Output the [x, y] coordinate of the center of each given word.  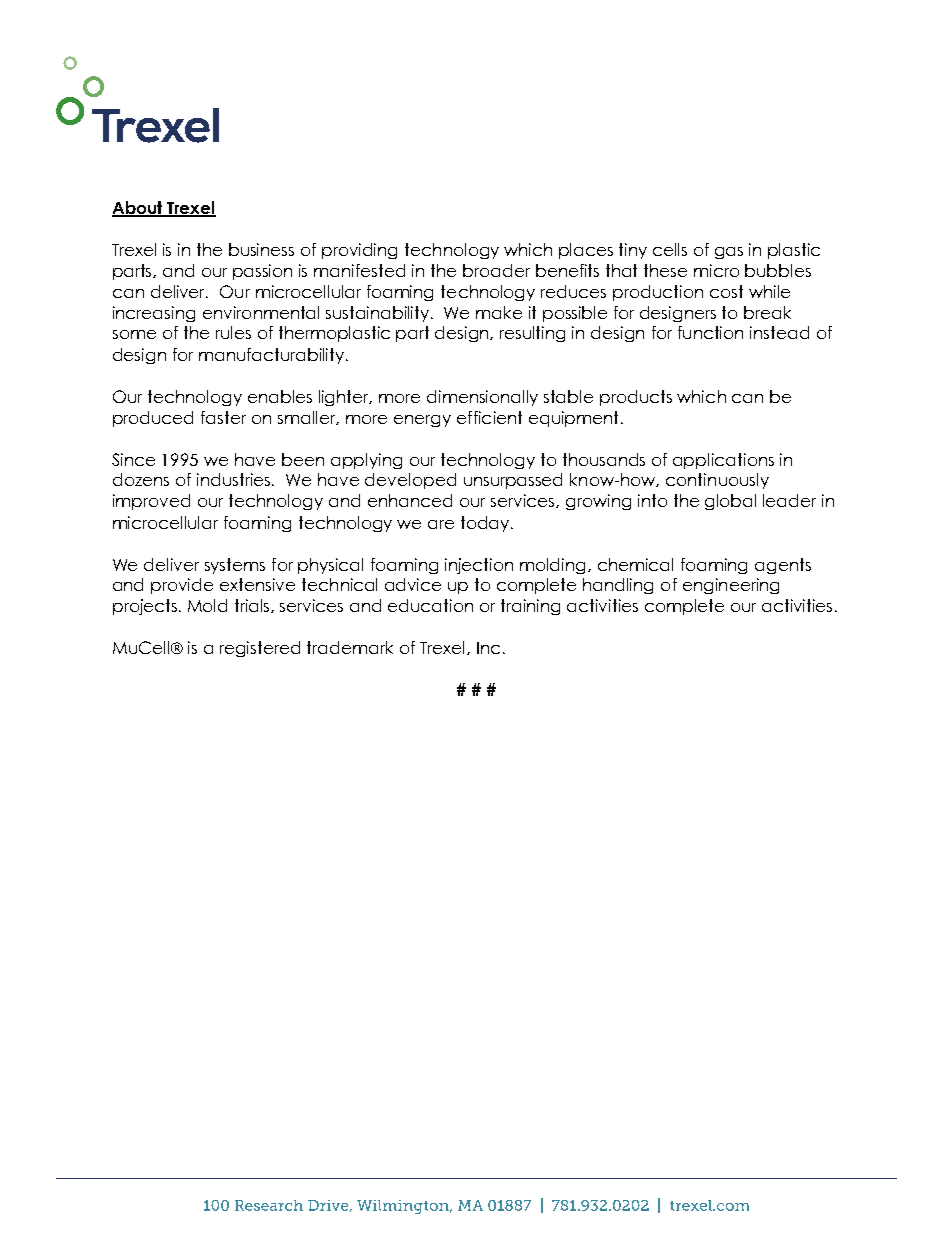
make [499, 312]
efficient [489, 417]
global [730, 502]
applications [723, 461]
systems [235, 566]
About [138, 208]
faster [223, 417]
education [430, 605]
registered [260, 649]
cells [670, 249]
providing [359, 251]
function [710, 332]
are [441, 524]
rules [233, 332]
